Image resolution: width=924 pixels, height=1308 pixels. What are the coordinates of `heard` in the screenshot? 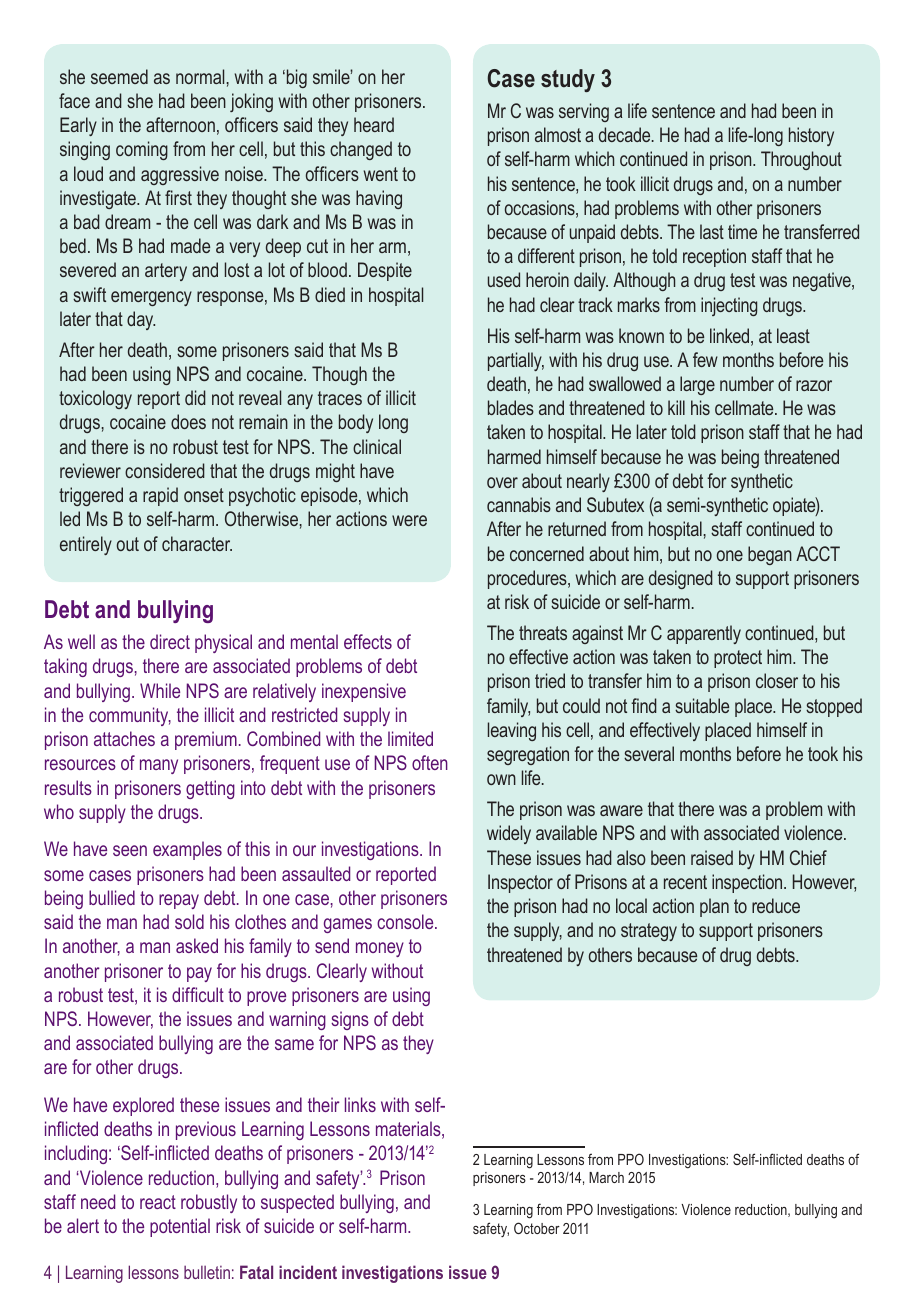 It's located at (374, 124).
